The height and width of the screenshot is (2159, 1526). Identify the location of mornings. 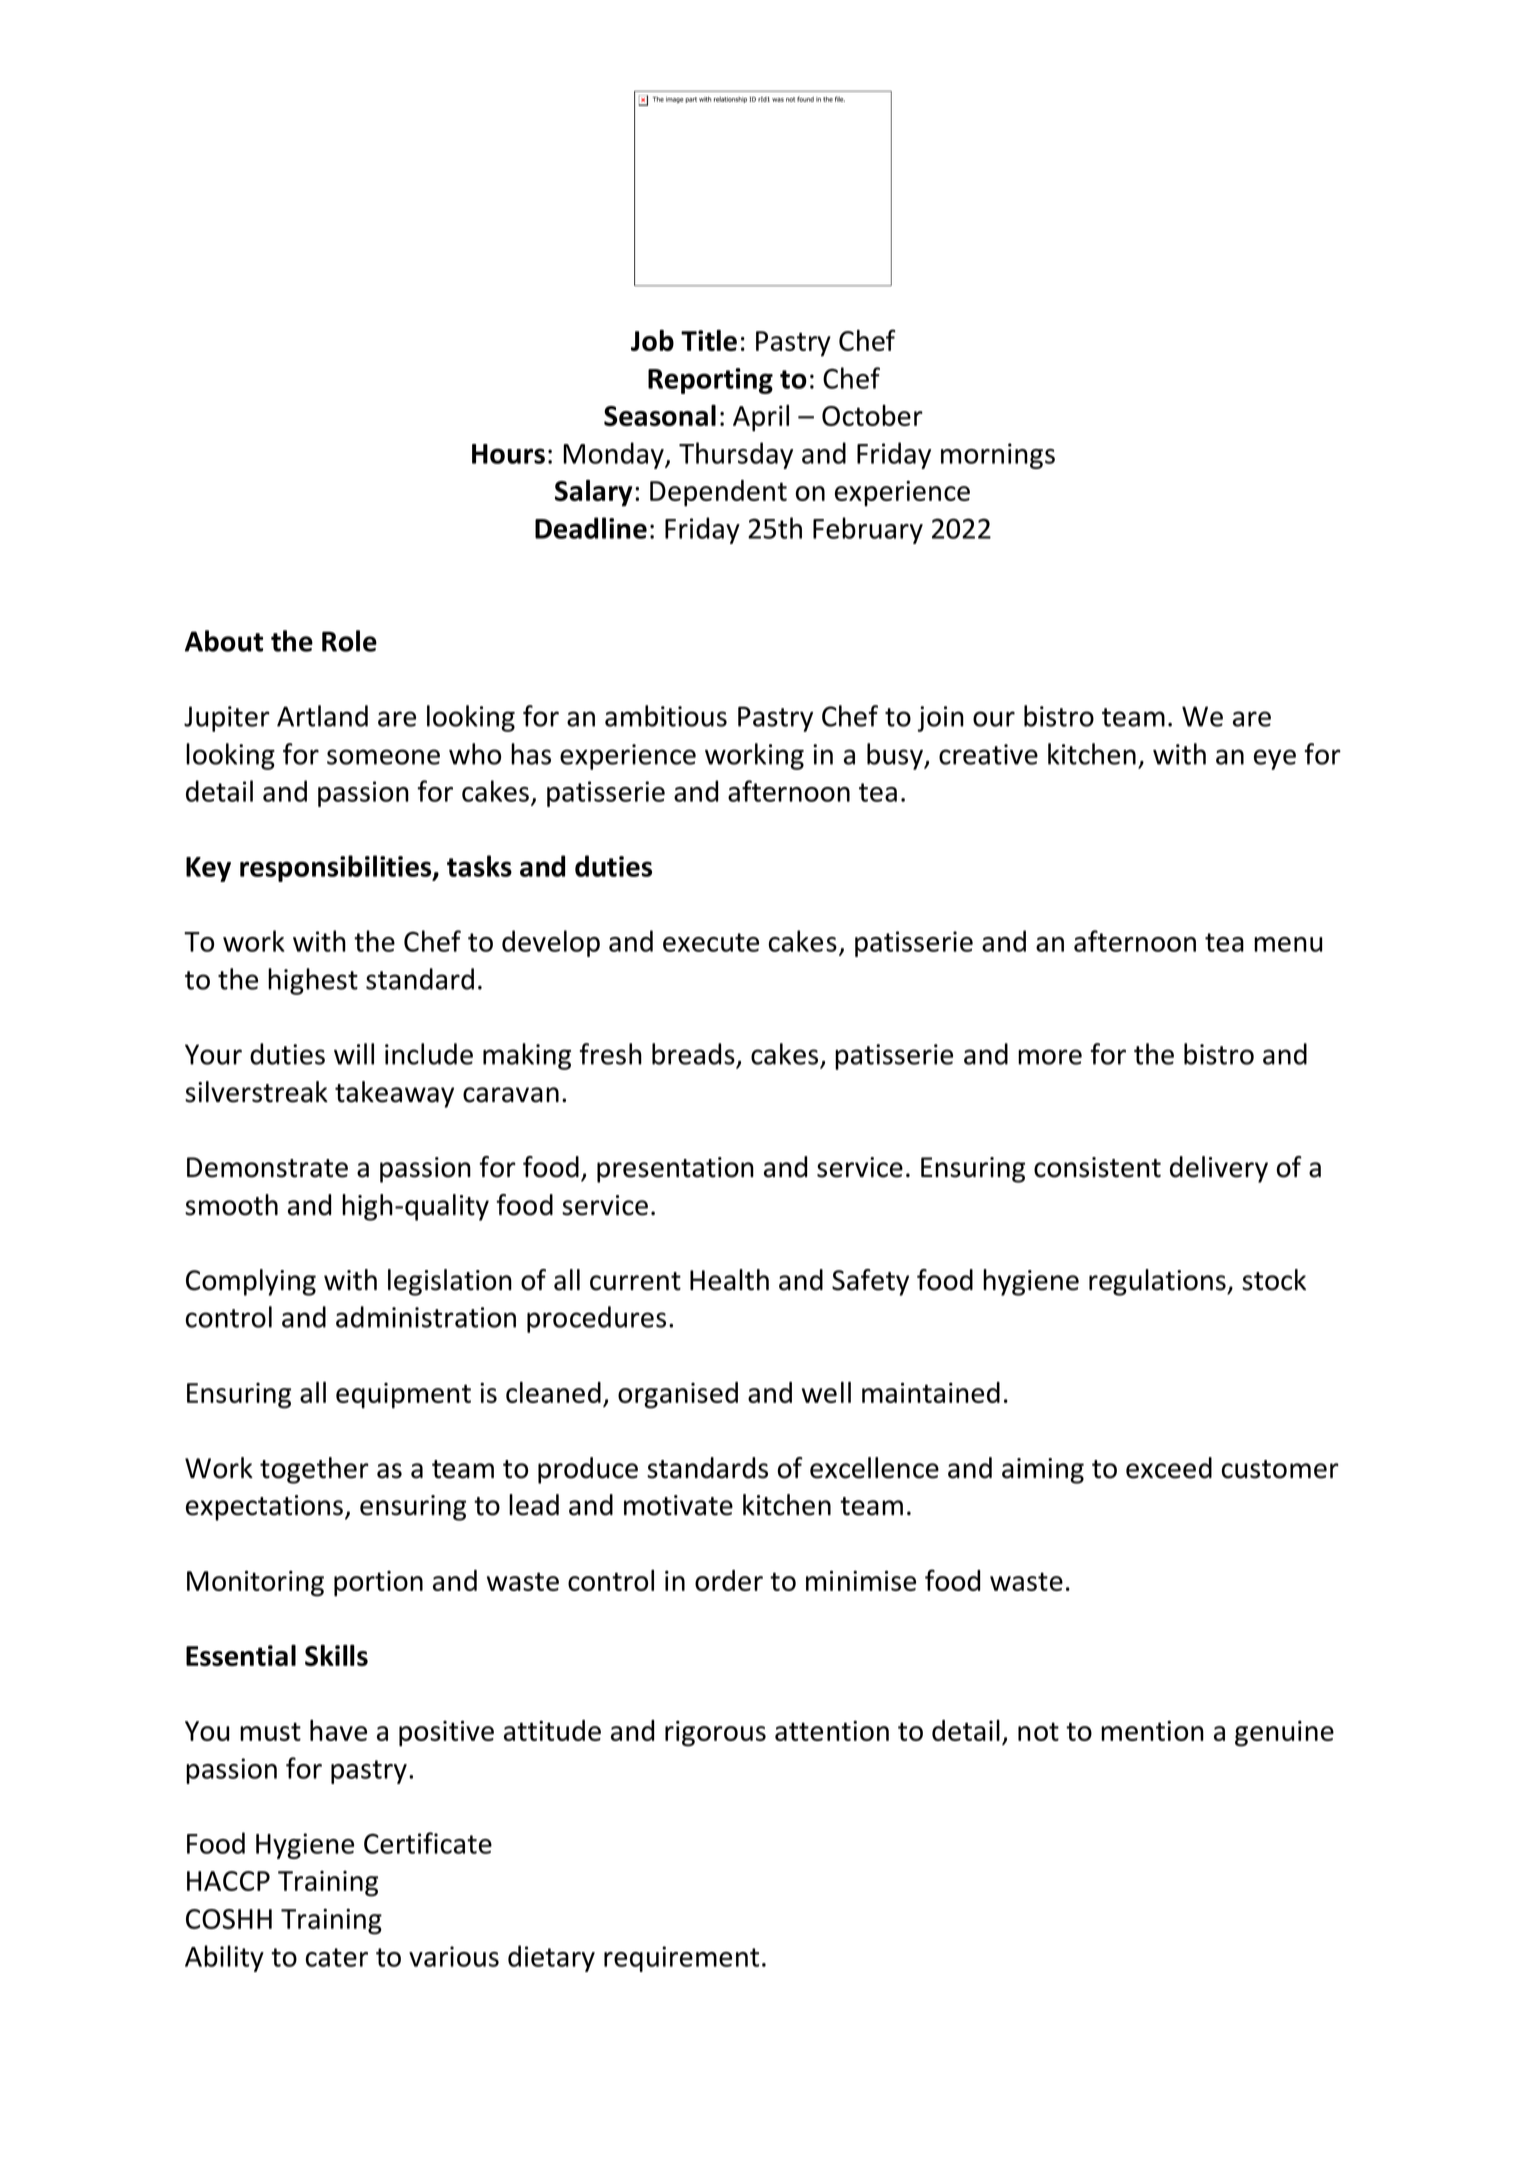
(998, 456).
